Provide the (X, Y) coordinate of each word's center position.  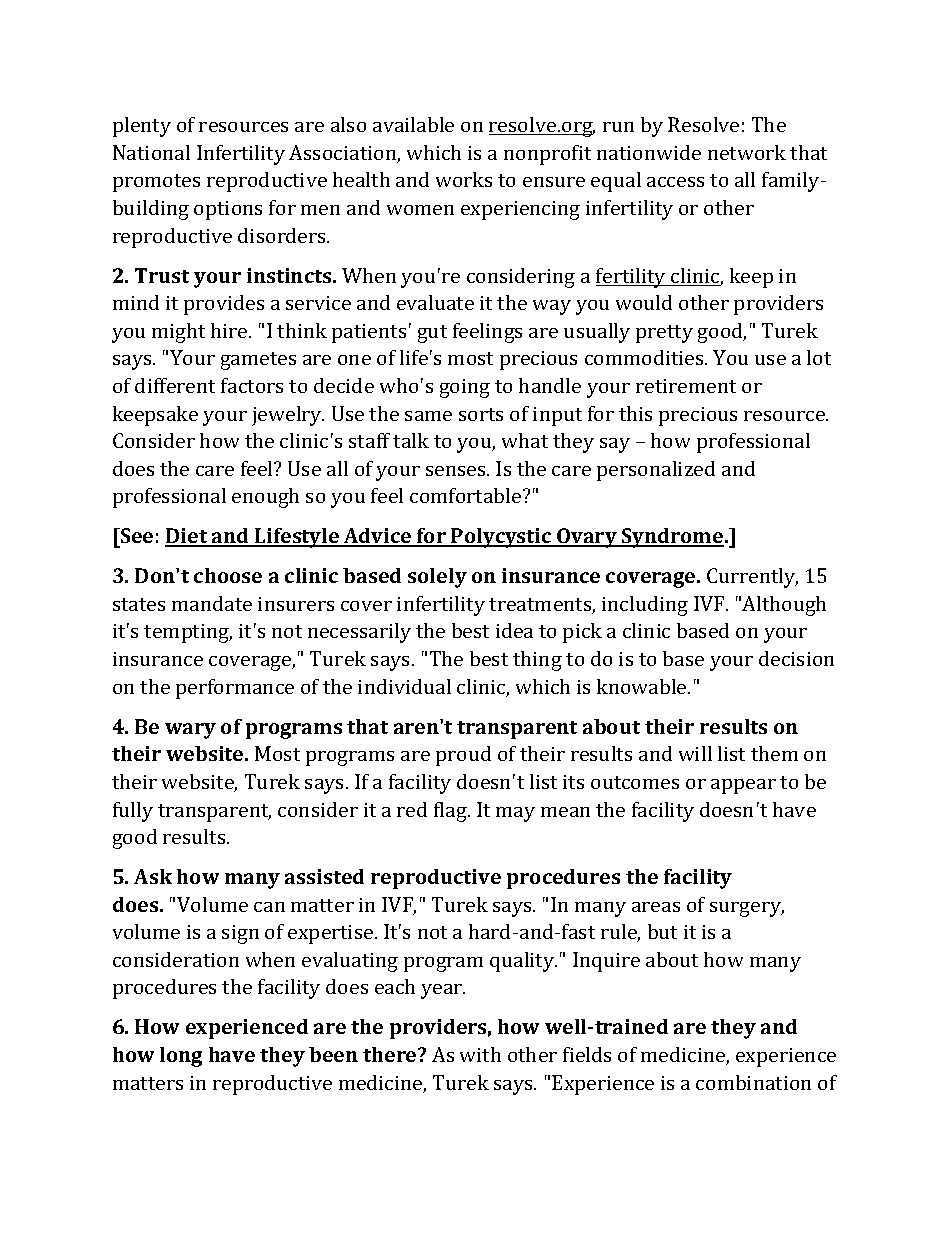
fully (133, 812)
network (747, 152)
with (480, 1054)
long (181, 1057)
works (464, 179)
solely (437, 578)
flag (452, 812)
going (465, 388)
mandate (212, 603)
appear (743, 786)
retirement (686, 386)
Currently (752, 578)
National (151, 152)
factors (252, 385)
